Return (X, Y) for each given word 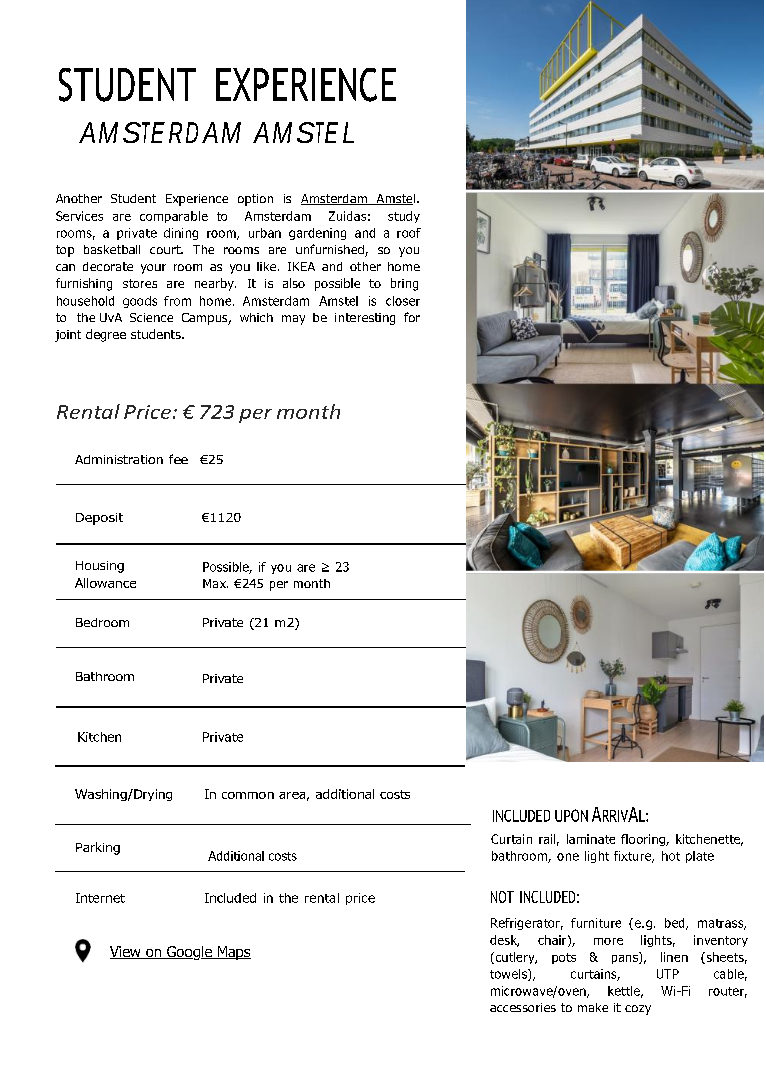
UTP (668, 974)
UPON (571, 815)
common (248, 795)
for (412, 317)
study (404, 217)
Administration (119, 459)
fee (178, 459)
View (126, 952)
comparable (174, 217)
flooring (644, 840)
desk (504, 941)
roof (409, 233)
